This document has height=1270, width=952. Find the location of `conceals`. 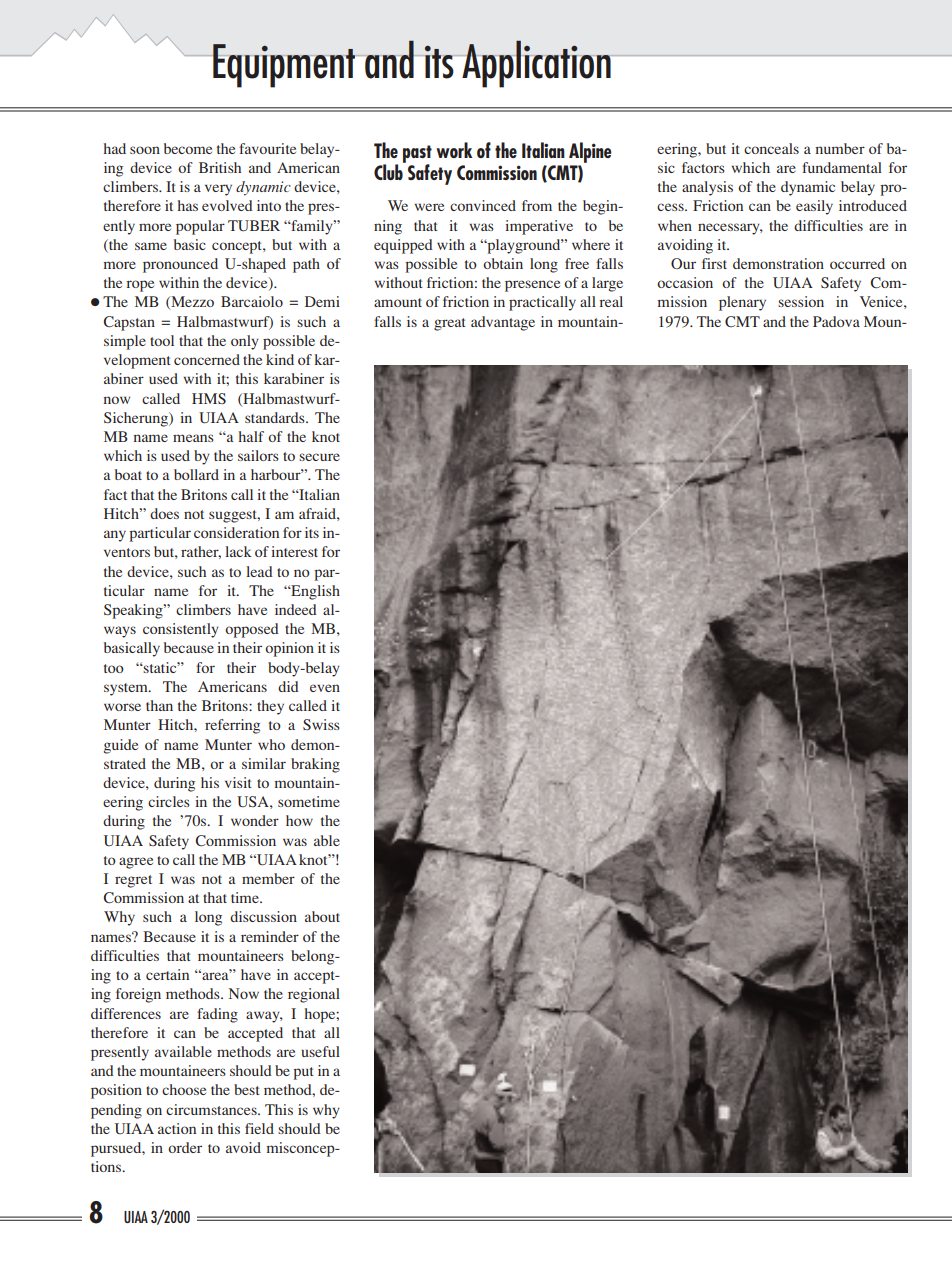

conceals is located at coordinates (771, 148).
